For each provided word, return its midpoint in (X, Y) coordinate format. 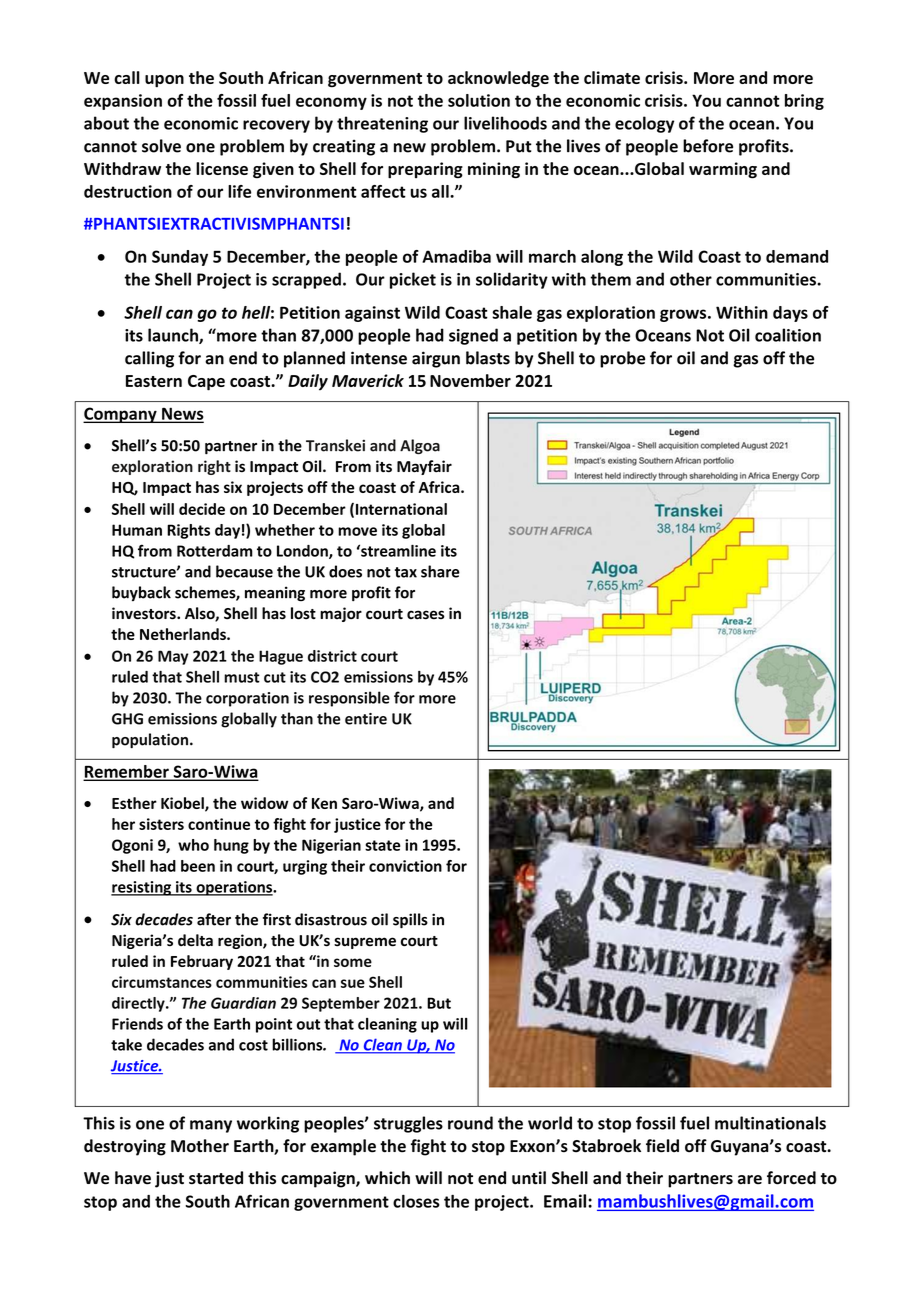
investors (145, 613)
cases (426, 615)
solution (479, 100)
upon (164, 81)
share (440, 571)
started (216, 1178)
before (708, 146)
